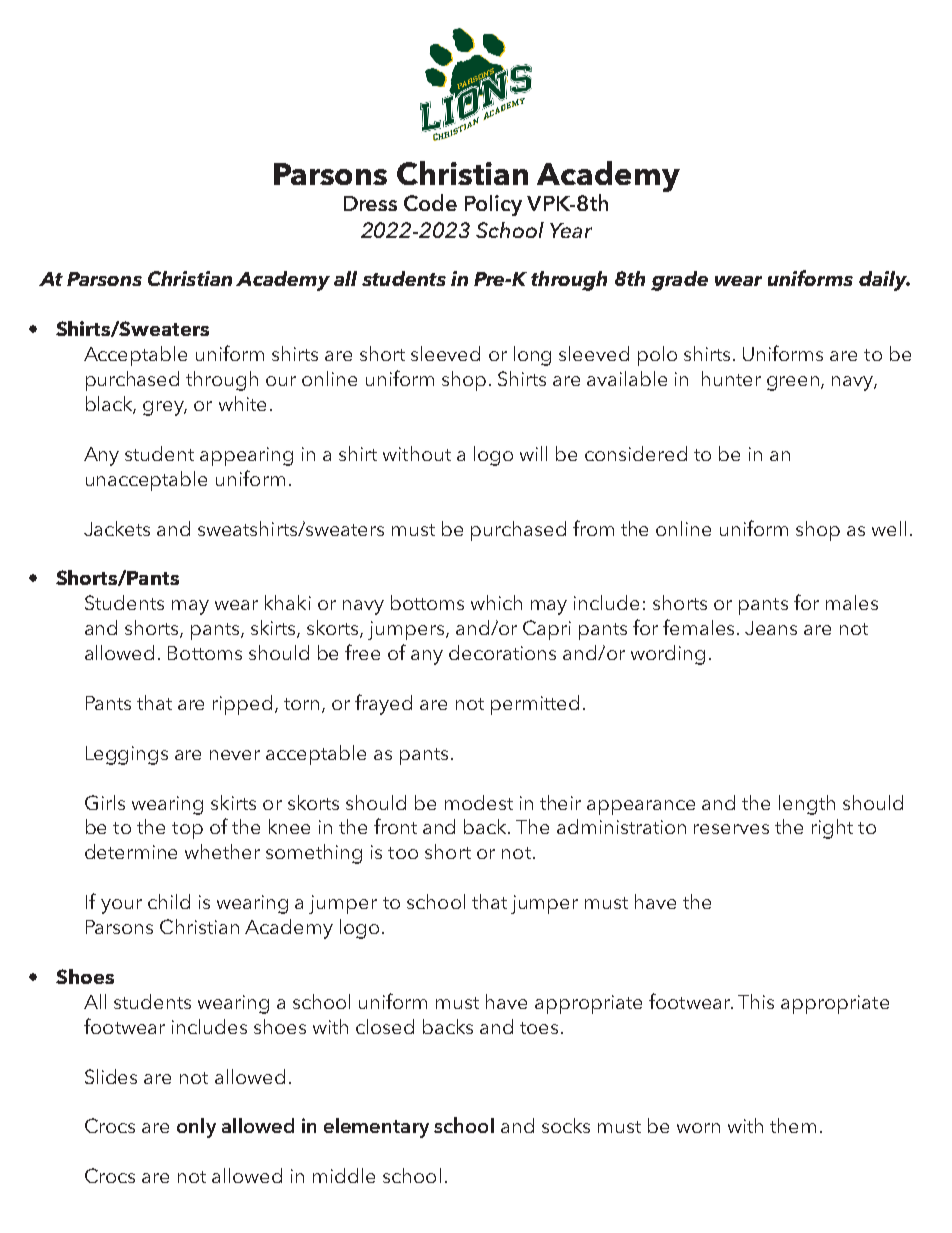 The image size is (952, 1233). What do you see at coordinates (794, 383) in the screenshot?
I see `green` at bounding box center [794, 383].
